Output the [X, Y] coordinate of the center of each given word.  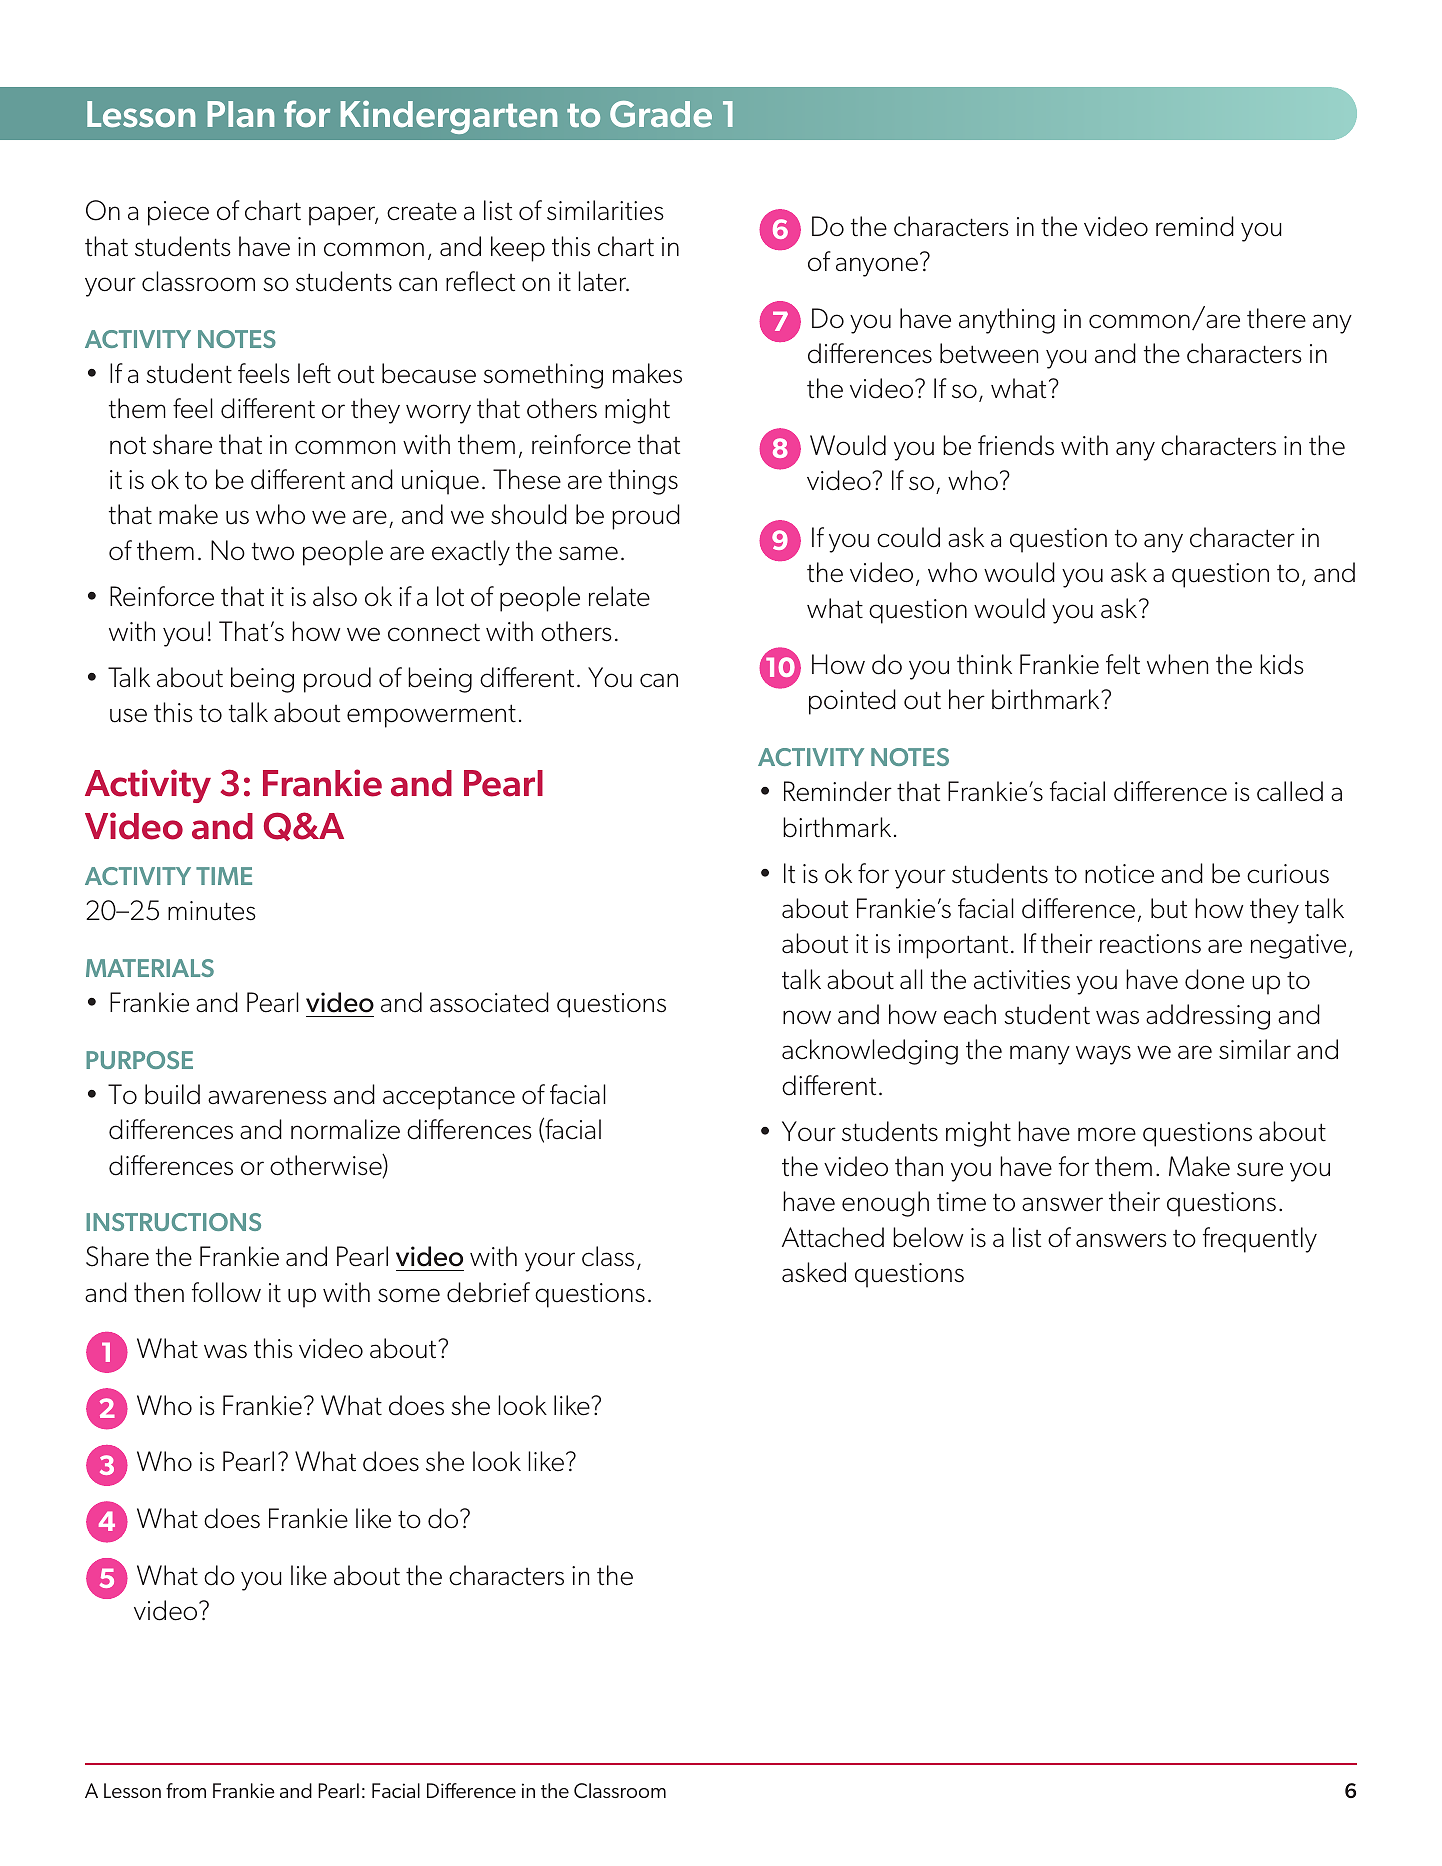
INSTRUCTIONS [173, 1222]
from [186, 1790]
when [1177, 664]
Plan [240, 114]
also [335, 596]
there [1276, 318]
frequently [1260, 1240]
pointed [852, 702]
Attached [833, 1237]
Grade [661, 114]
